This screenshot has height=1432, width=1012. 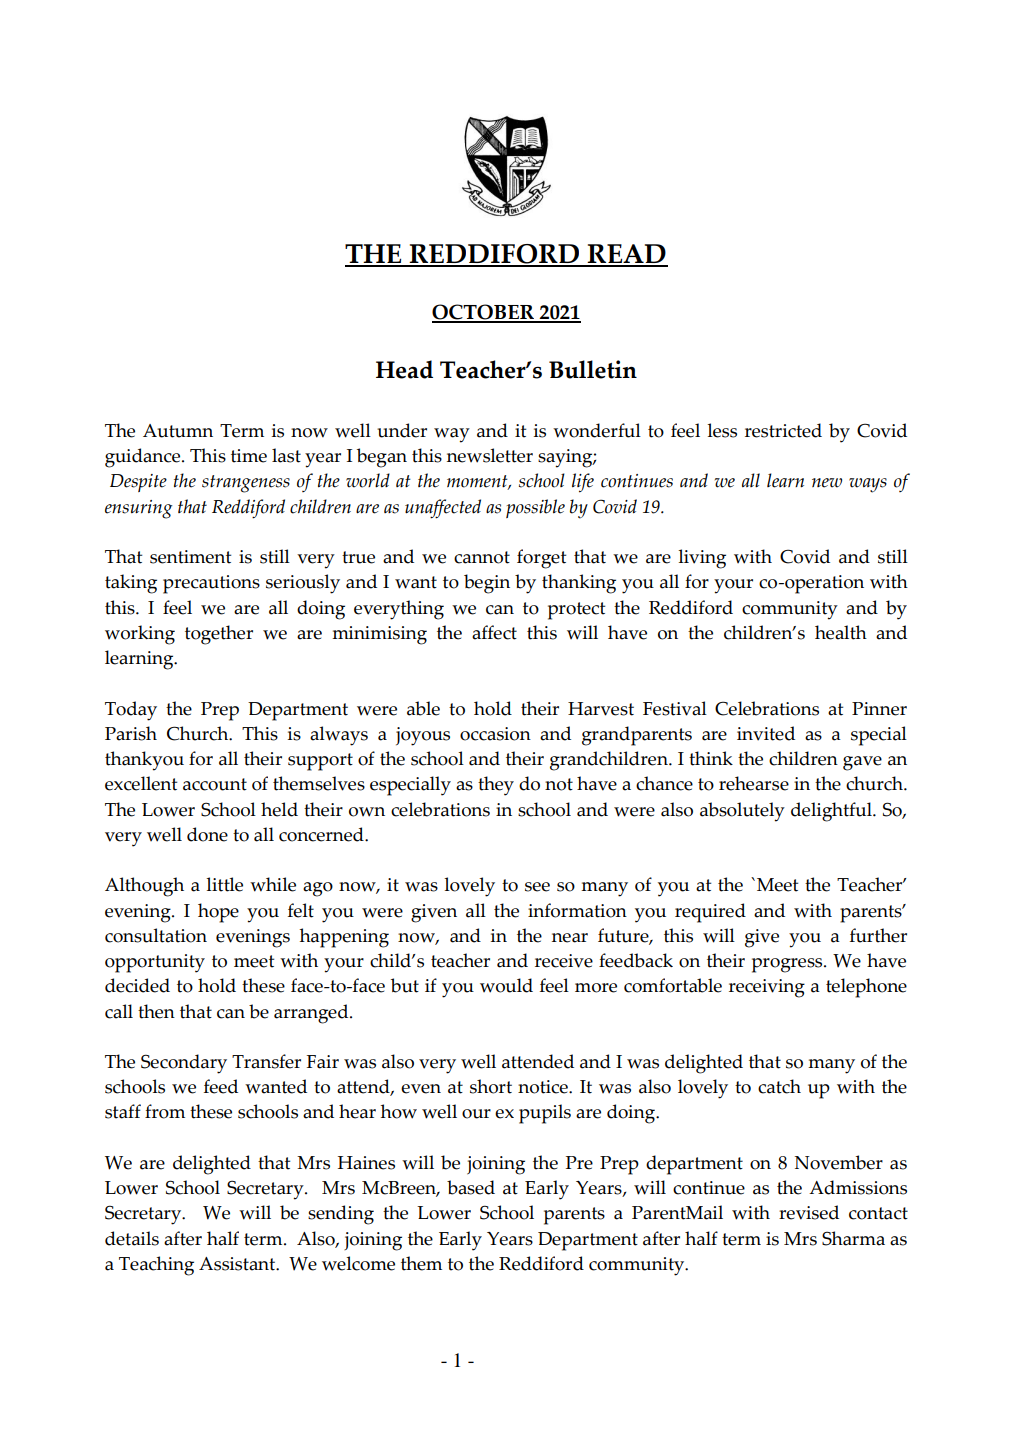 I want to click on health, so click(x=841, y=632).
